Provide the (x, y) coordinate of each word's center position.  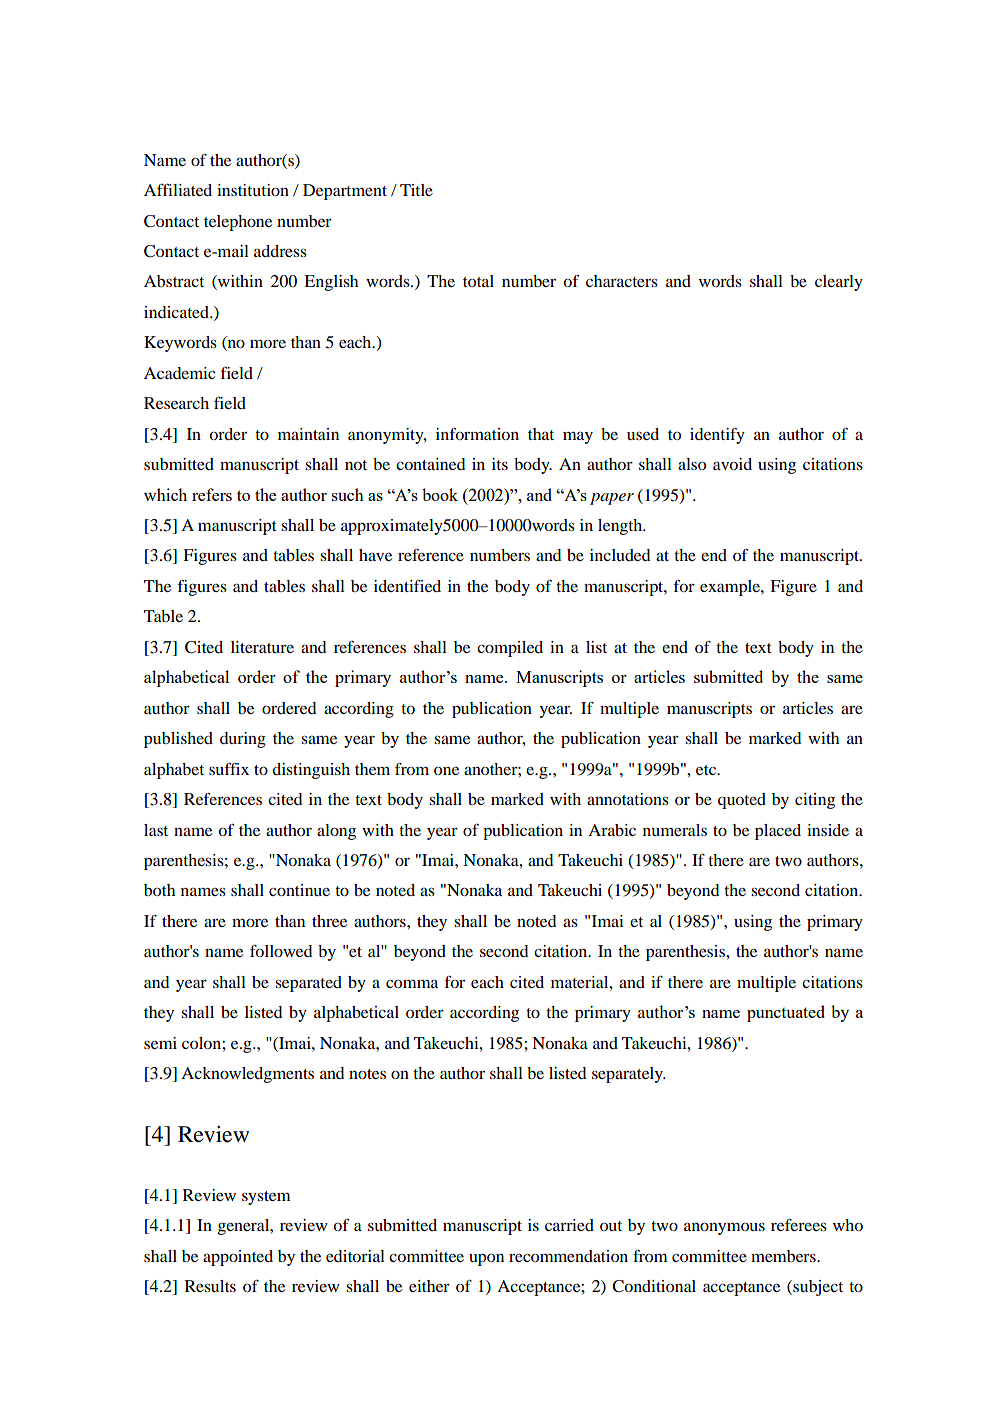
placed (778, 832)
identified (407, 586)
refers (212, 494)
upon (486, 1260)
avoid (732, 464)
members (784, 1256)
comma (412, 983)
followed (281, 951)
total (478, 281)
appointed (238, 1258)
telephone (238, 223)
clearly (839, 283)
